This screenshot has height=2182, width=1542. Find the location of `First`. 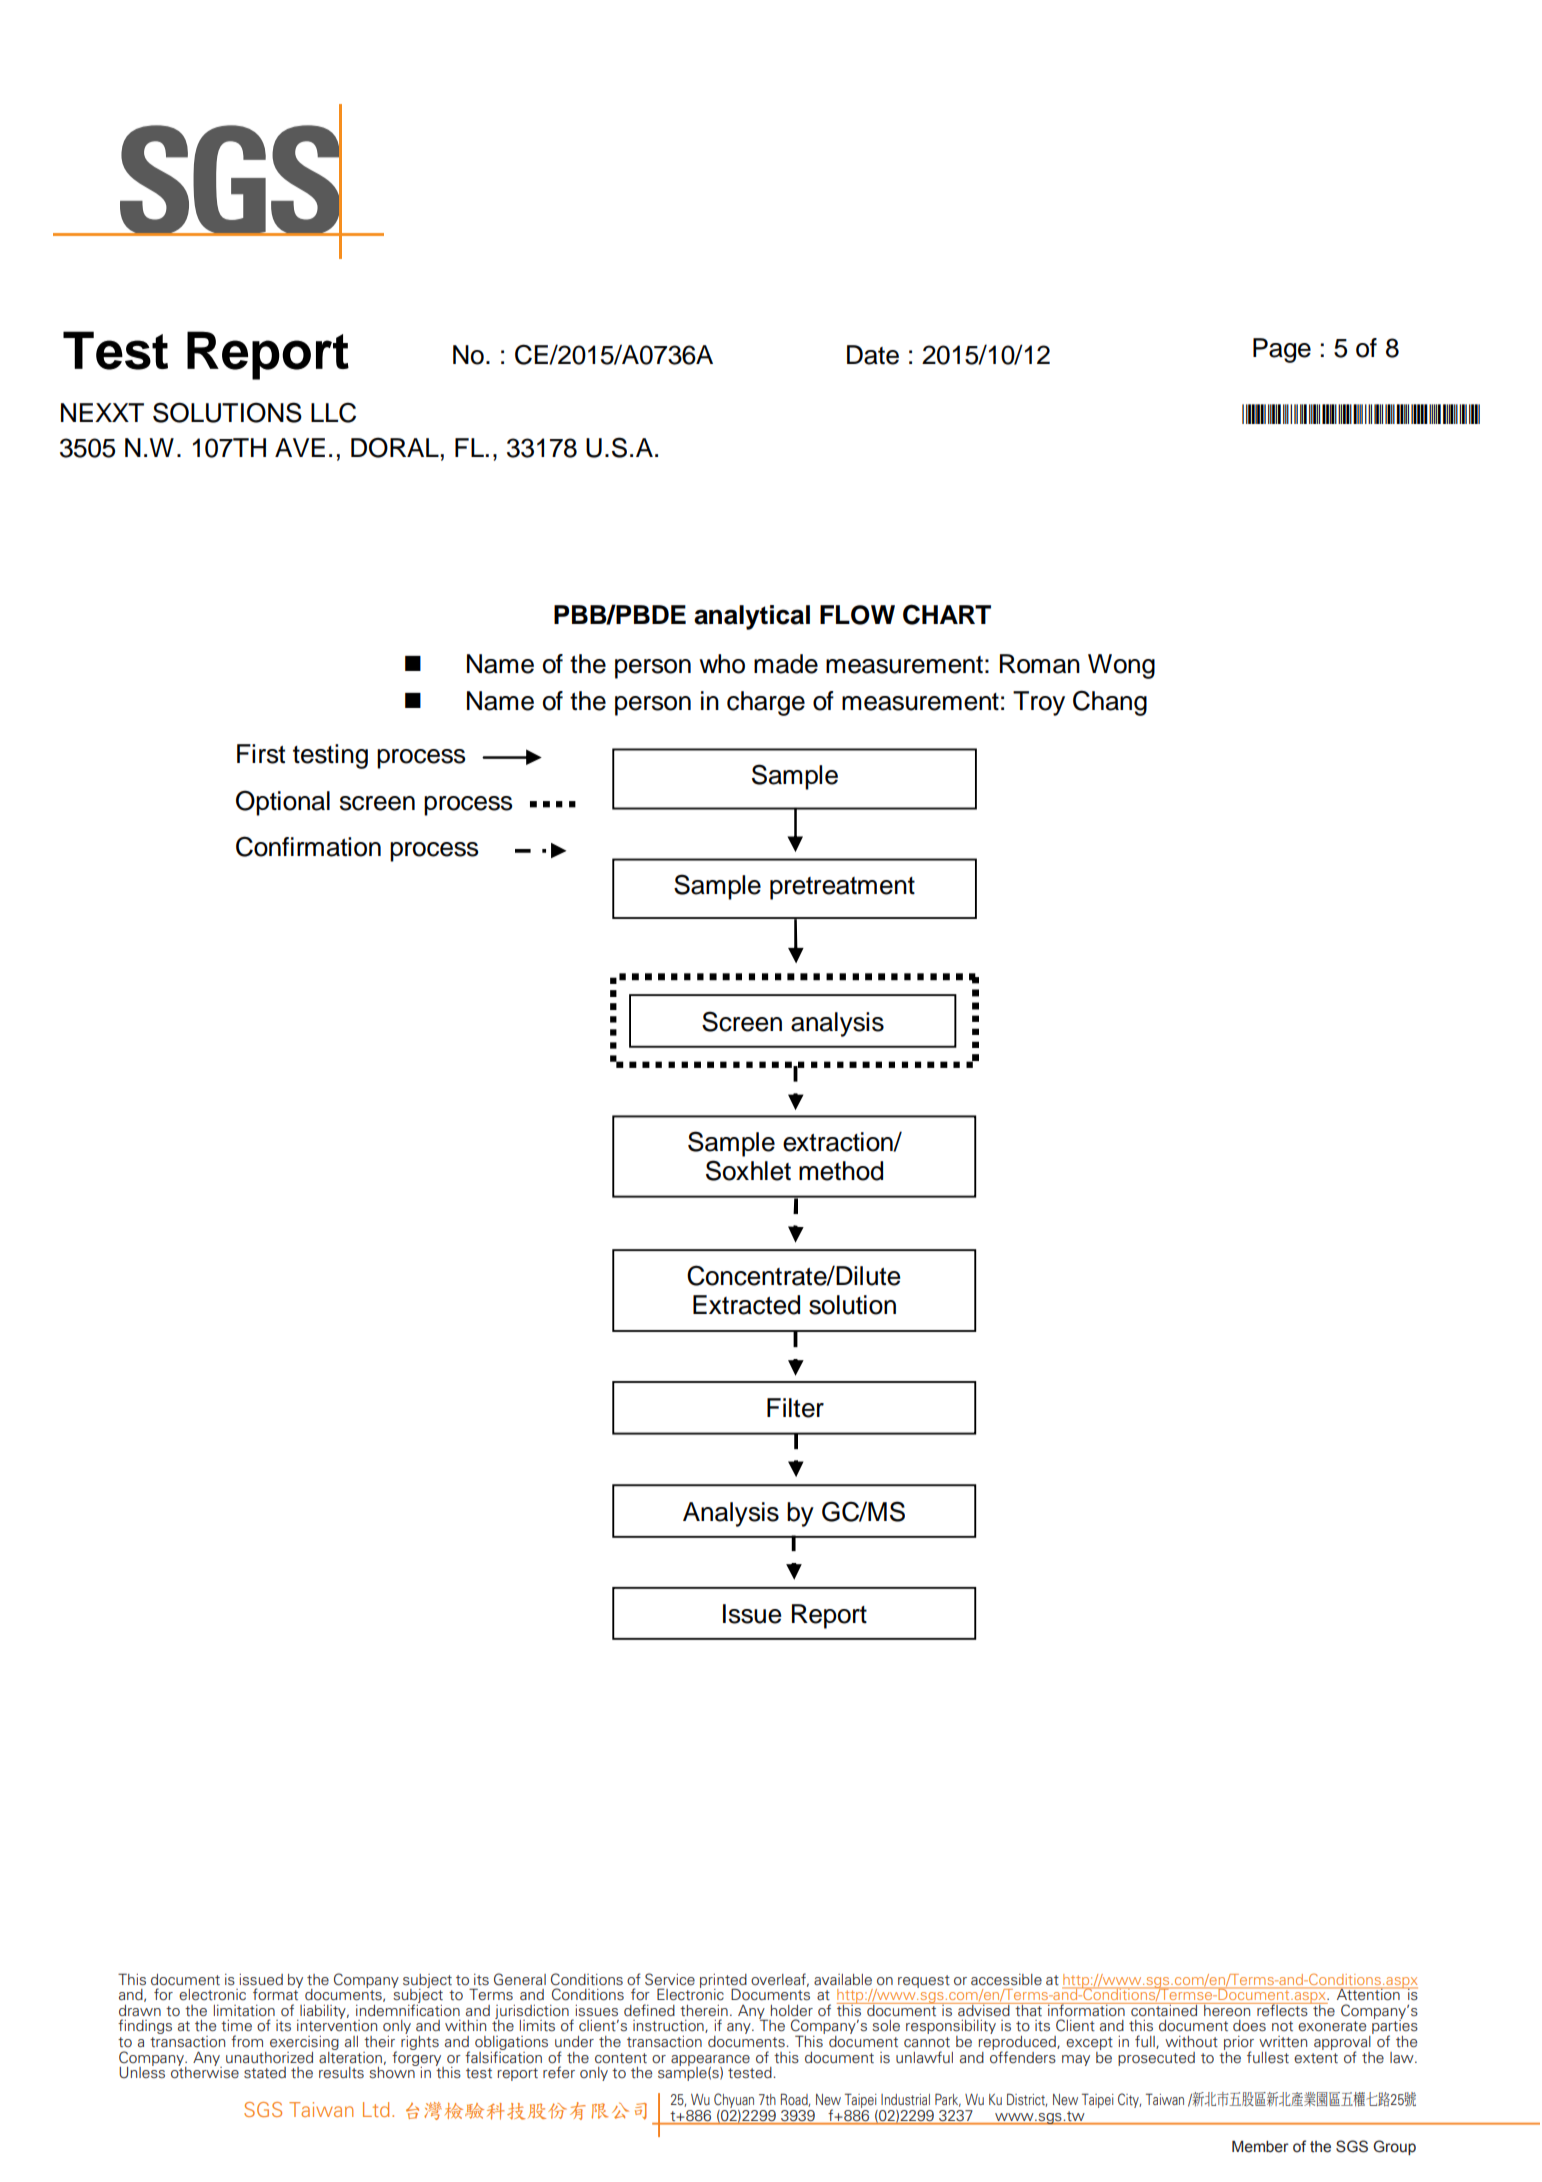

First is located at coordinates (261, 754).
